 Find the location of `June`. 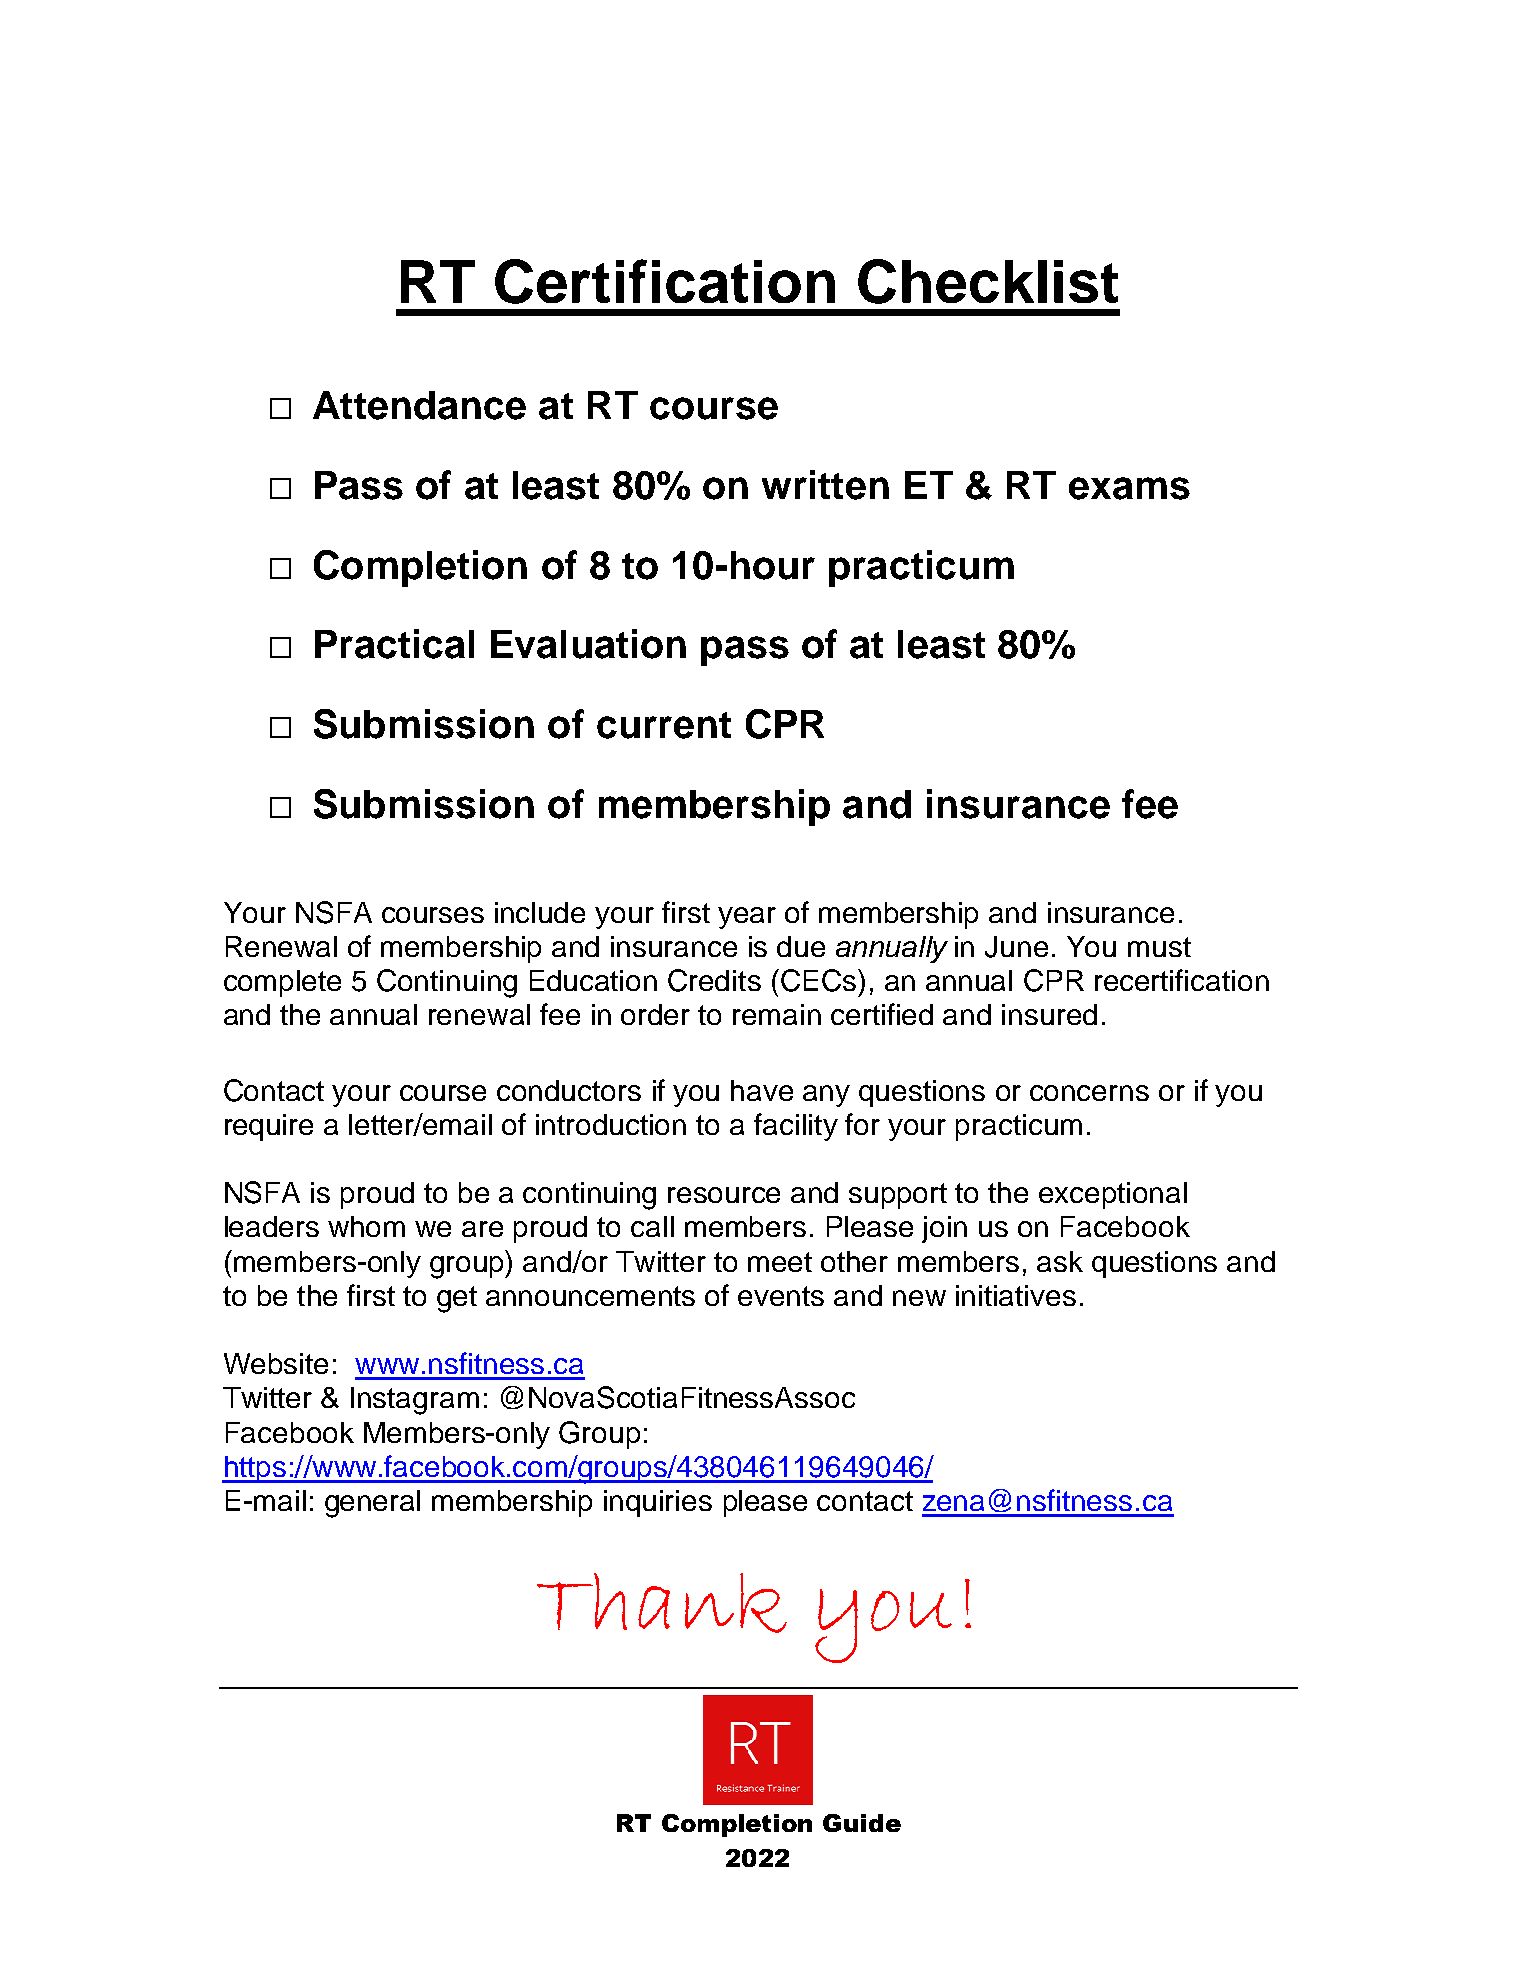

June is located at coordinates (1016, 947).
